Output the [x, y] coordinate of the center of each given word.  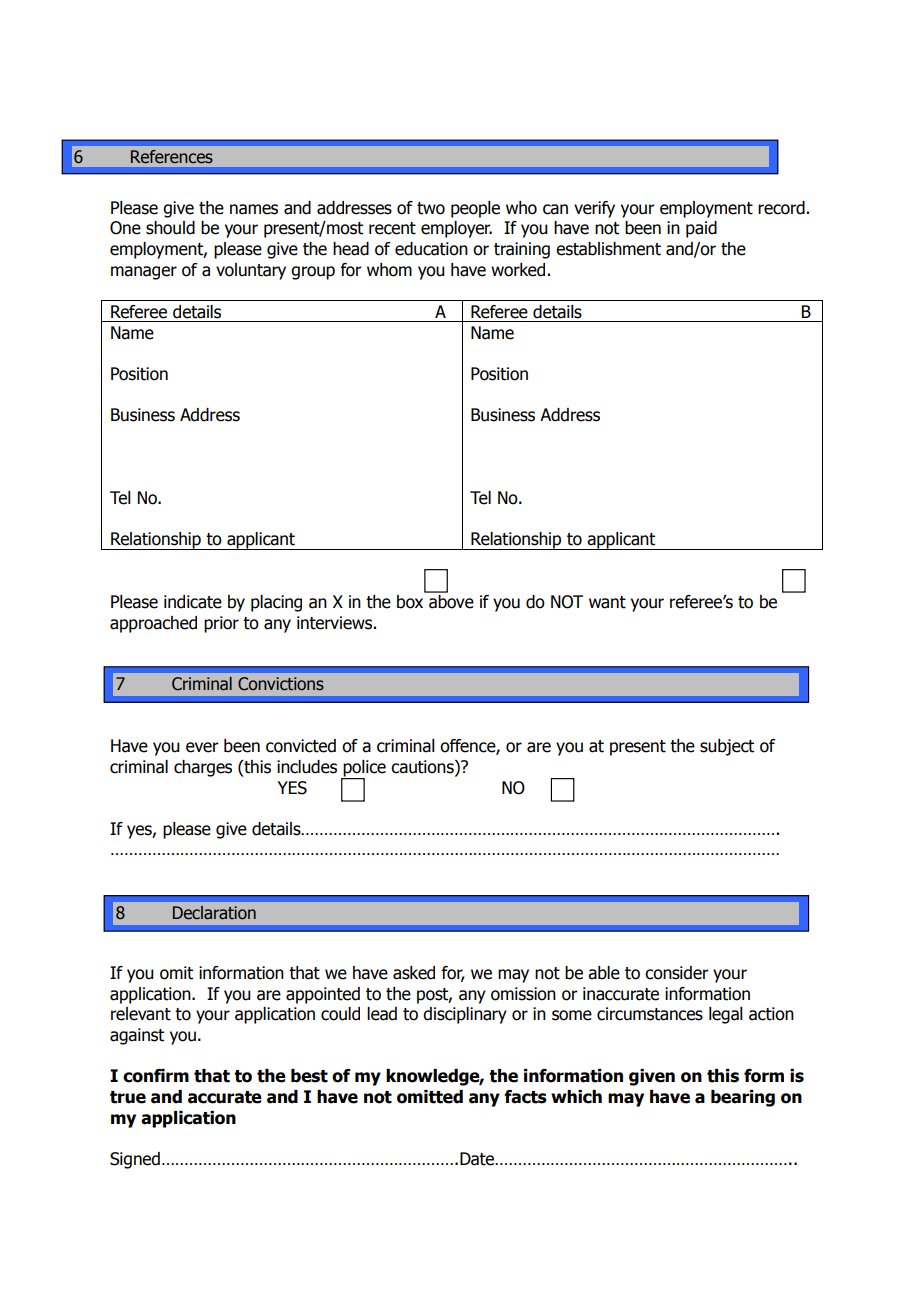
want [607, 602]
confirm [156, 1076]
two [431, 208]
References [172, 157]
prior [221, 624]
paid [701, 229]
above [450, 600]
